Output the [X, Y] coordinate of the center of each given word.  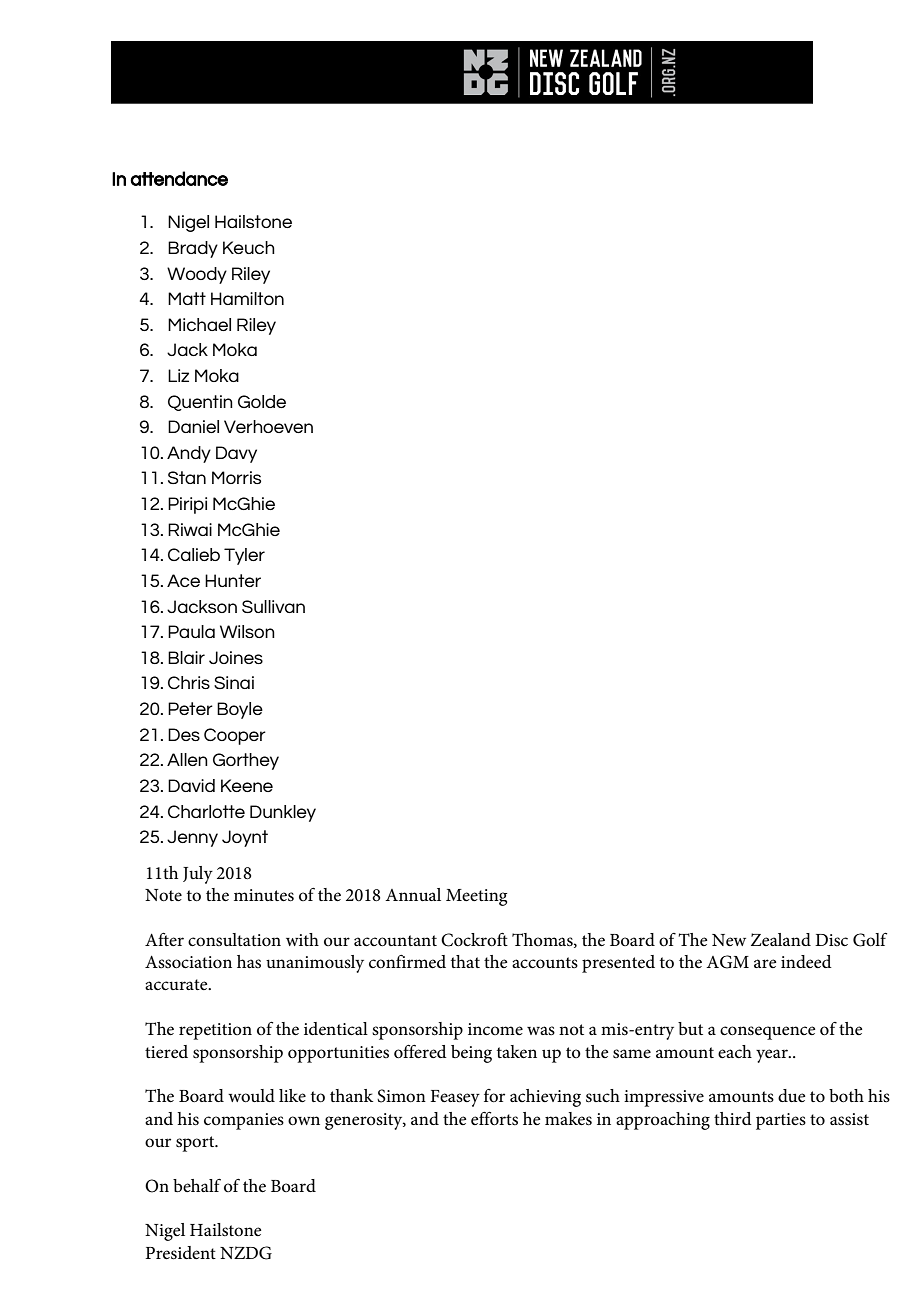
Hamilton [247, 298]
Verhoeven [268, 426]
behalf [197, 1185]
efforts [494, 1118]
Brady [193, 249]
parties [781, 1121]
